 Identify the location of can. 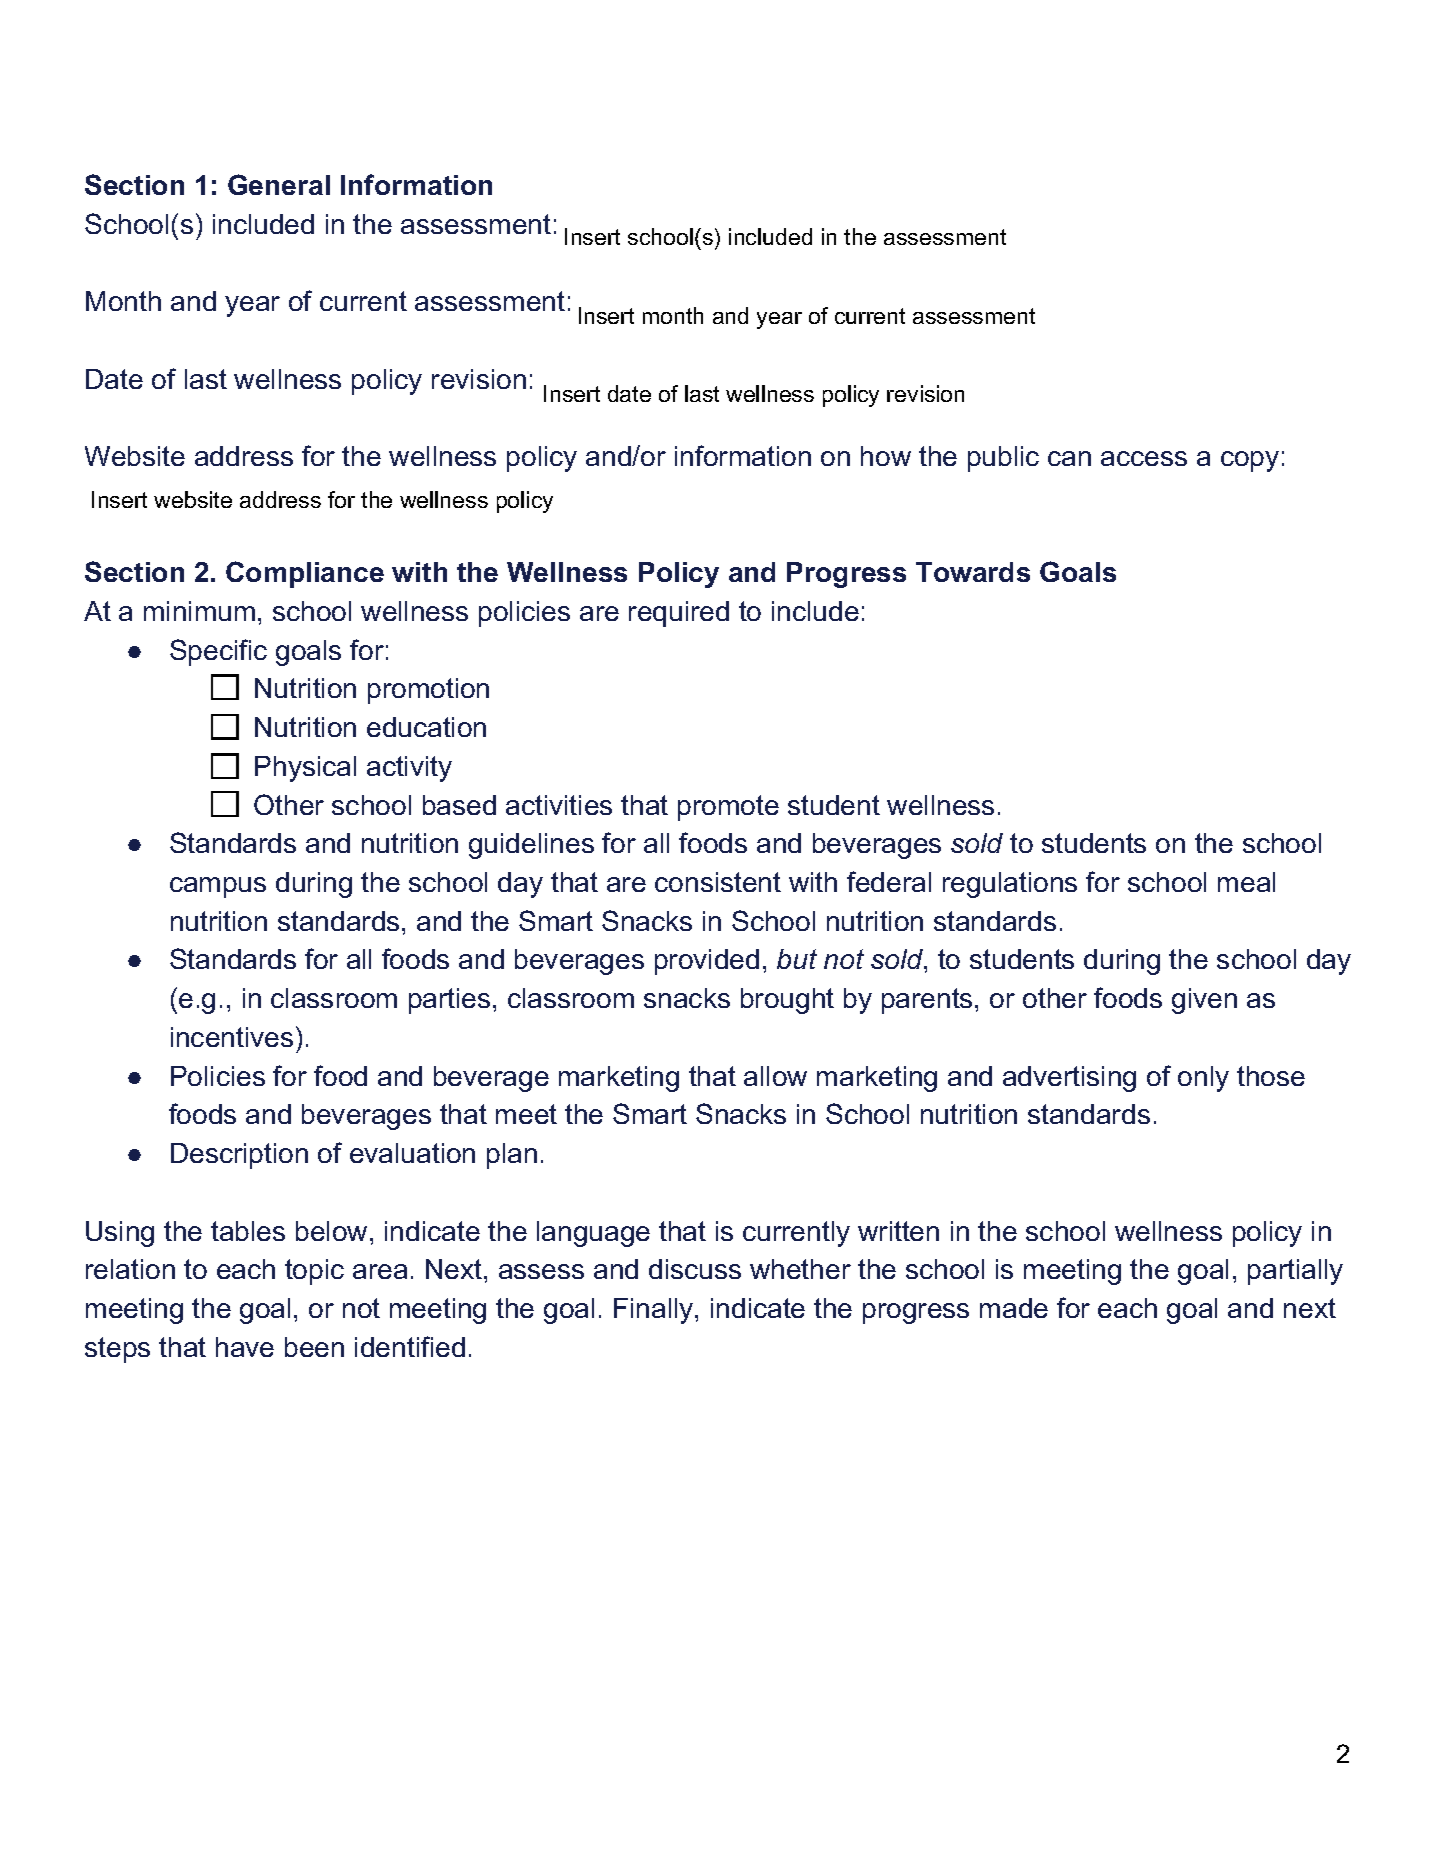
(1069, 458).
